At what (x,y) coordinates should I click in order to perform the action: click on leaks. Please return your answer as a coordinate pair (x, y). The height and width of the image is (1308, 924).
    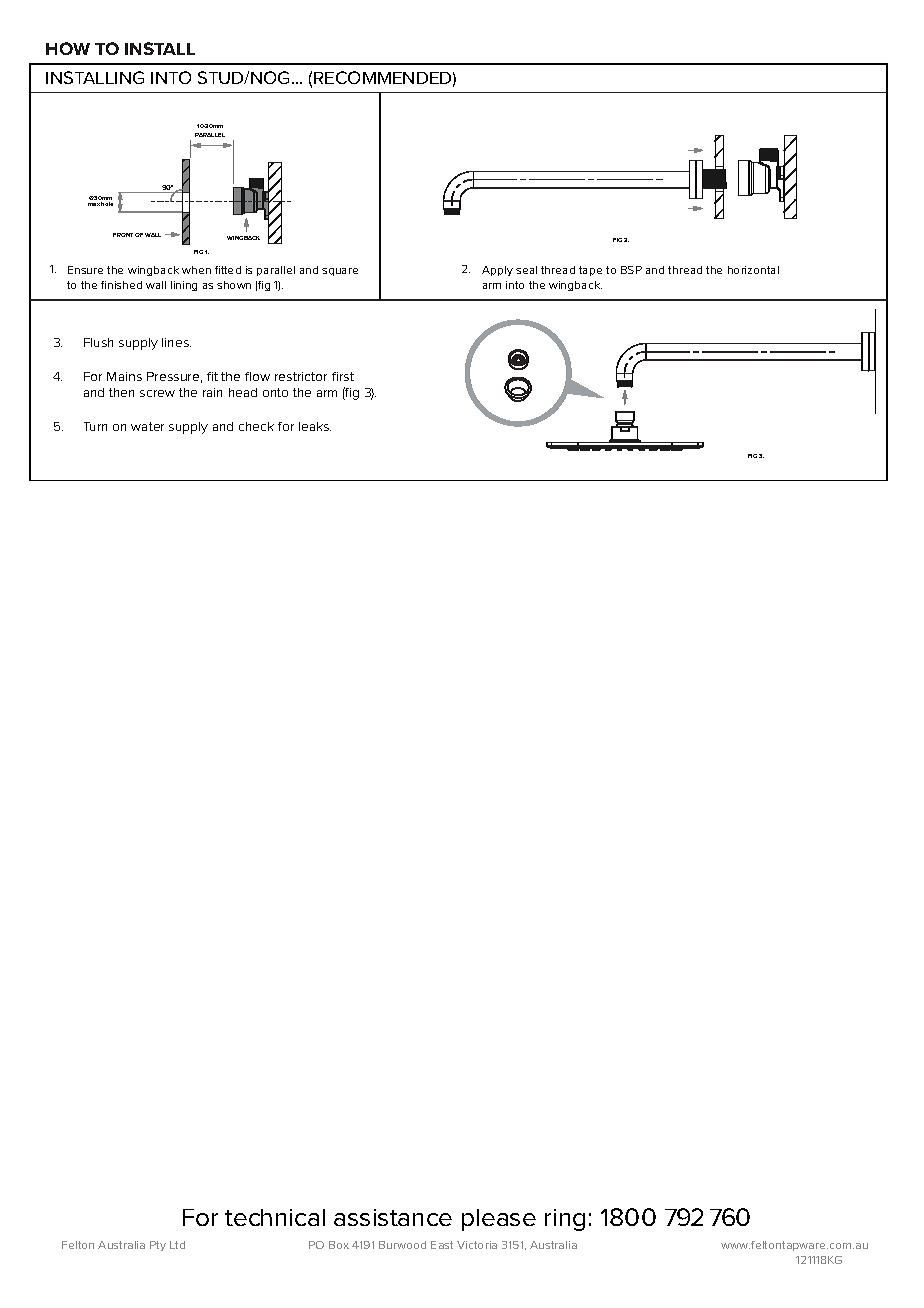
    Looking at the image, I should click on (315, 426).
